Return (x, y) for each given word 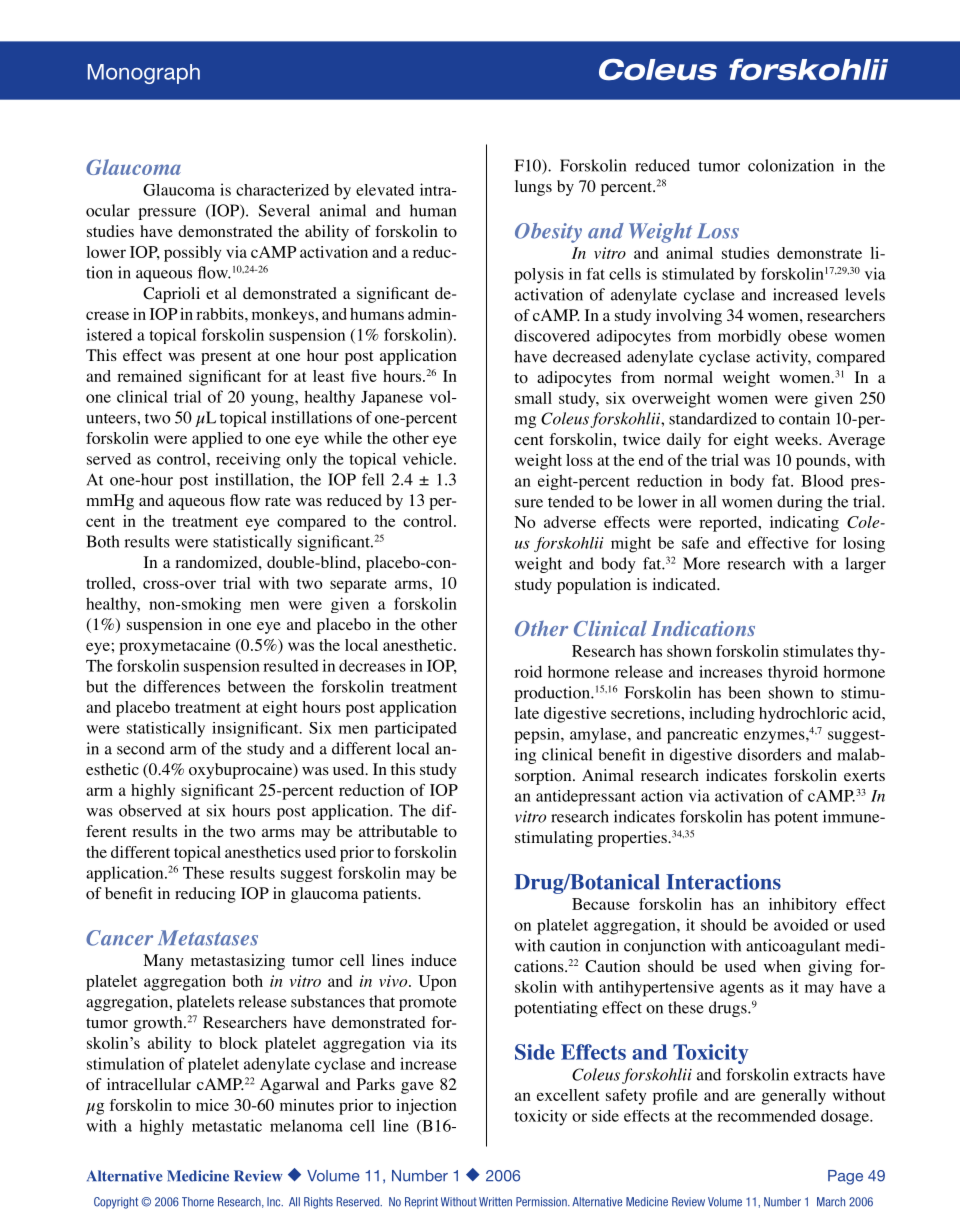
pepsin (538, 736)
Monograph (144, 74)
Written (495, 1202)
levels (865, 294)
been (744, 692)
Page (845, 1177)
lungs (533, 188)
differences (181, 686)
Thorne (198, 1202)
